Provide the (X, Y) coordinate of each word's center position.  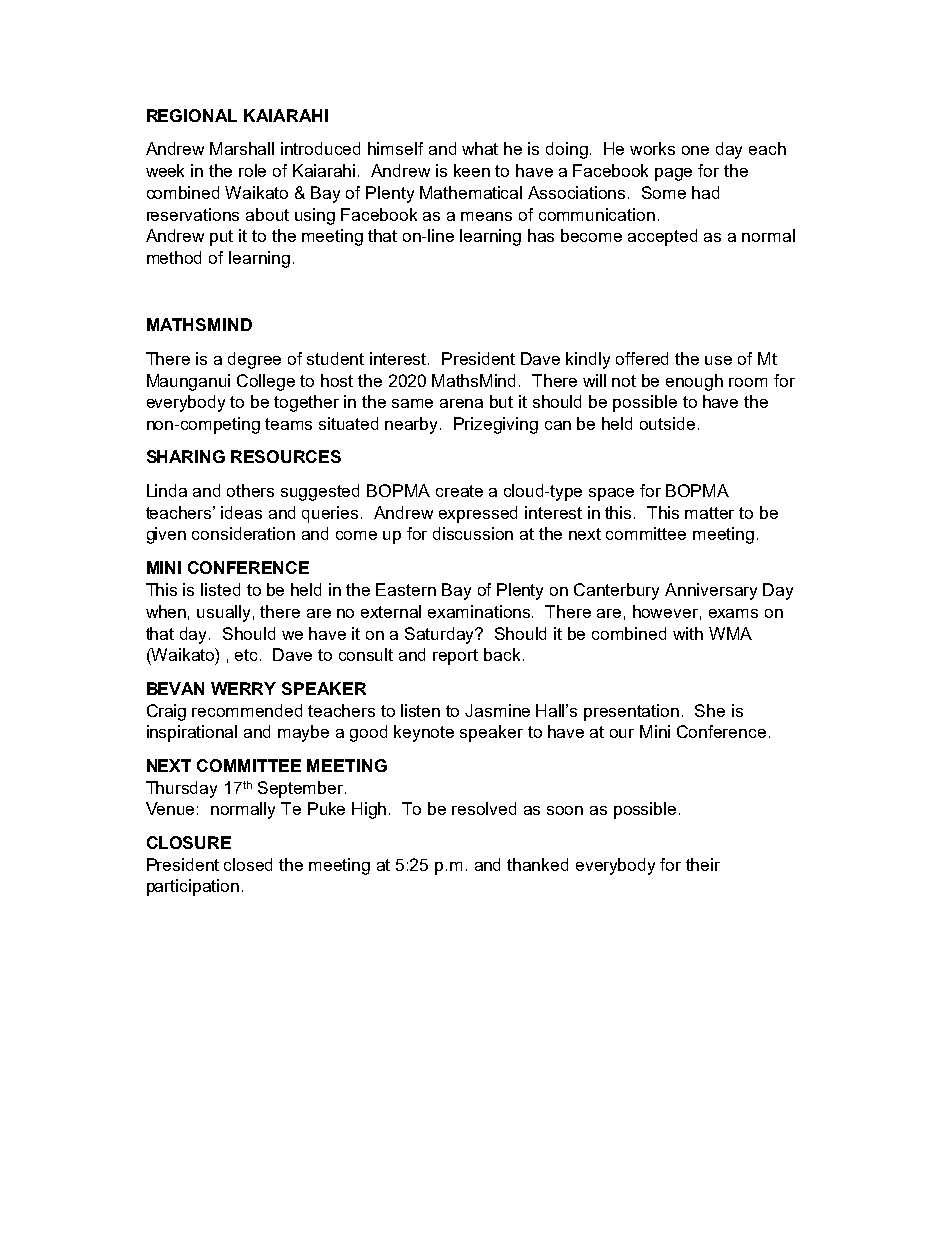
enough (694, 382)
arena (461, 403)
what (480, 148)
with (688, 633)
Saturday (441, 635)
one (695, 150)
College (266, 382)
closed (248, 864)
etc (248, 655)
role (252, 170)
